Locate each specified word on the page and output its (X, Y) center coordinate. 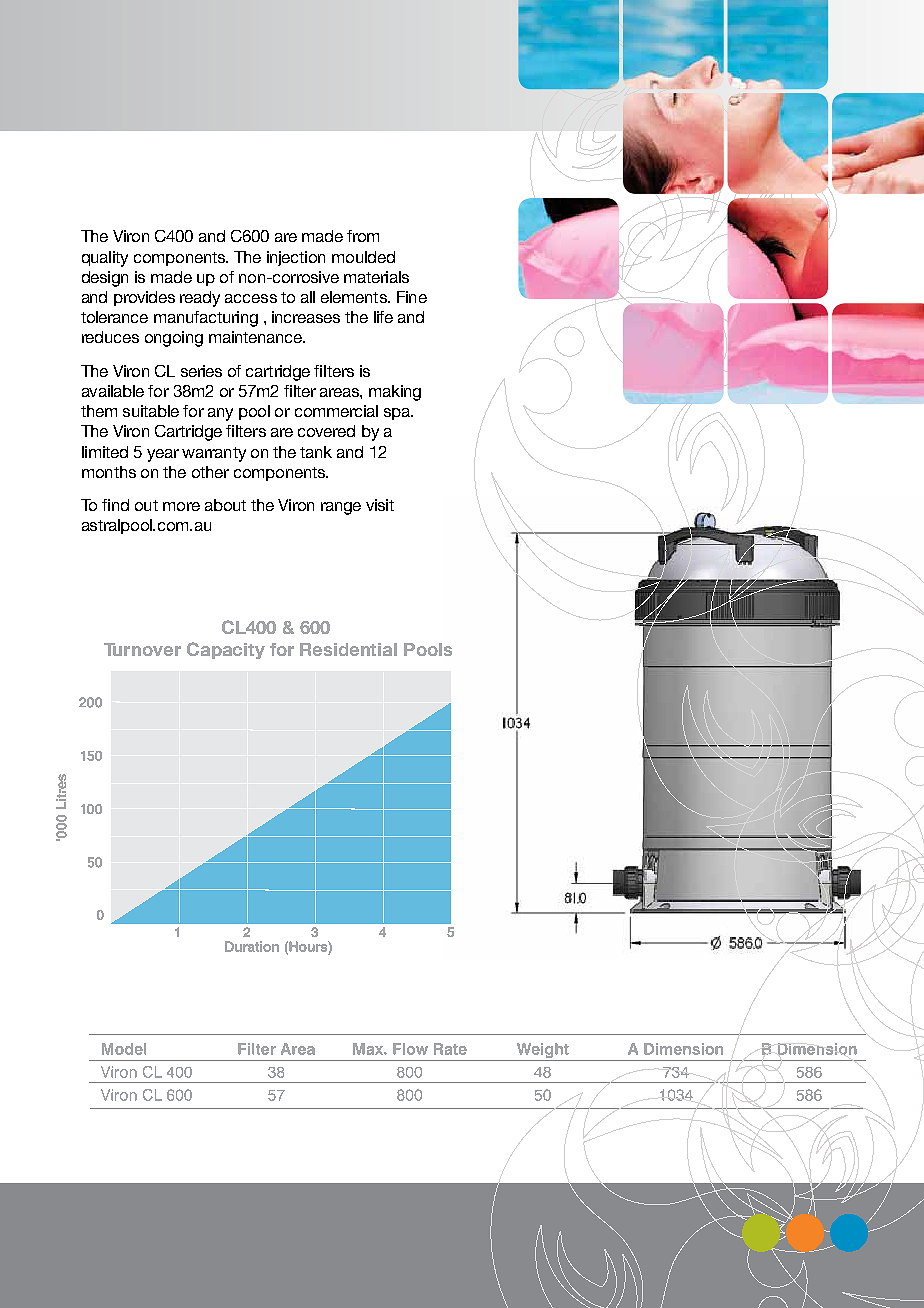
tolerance (114, 317)
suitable (151, 411)
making (395, 393)
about (225, 505)
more (181, 506)
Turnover (142, 649)
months (109, 472)
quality (105, 259)
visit (380, 505)
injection (296, 258)
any (220, 414)
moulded (363, 257)
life (383, 317)
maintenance (257, 337)
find (115, 505)
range (341, 508)
